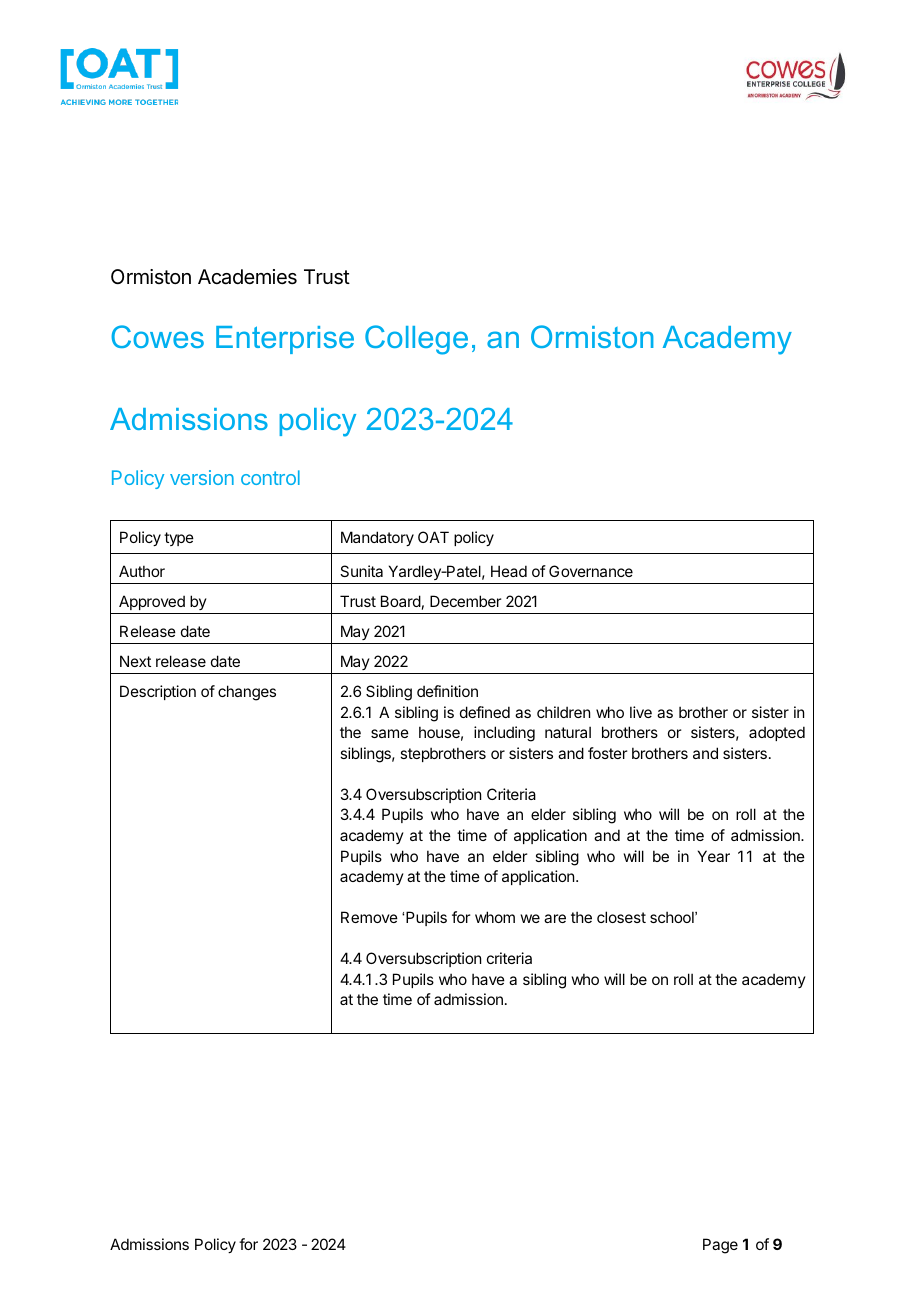 This document has width=924, height=1309. What do you see at coordinates (720, 1246) in the document?
I see `Page` at bounding box center [720, 1246].
